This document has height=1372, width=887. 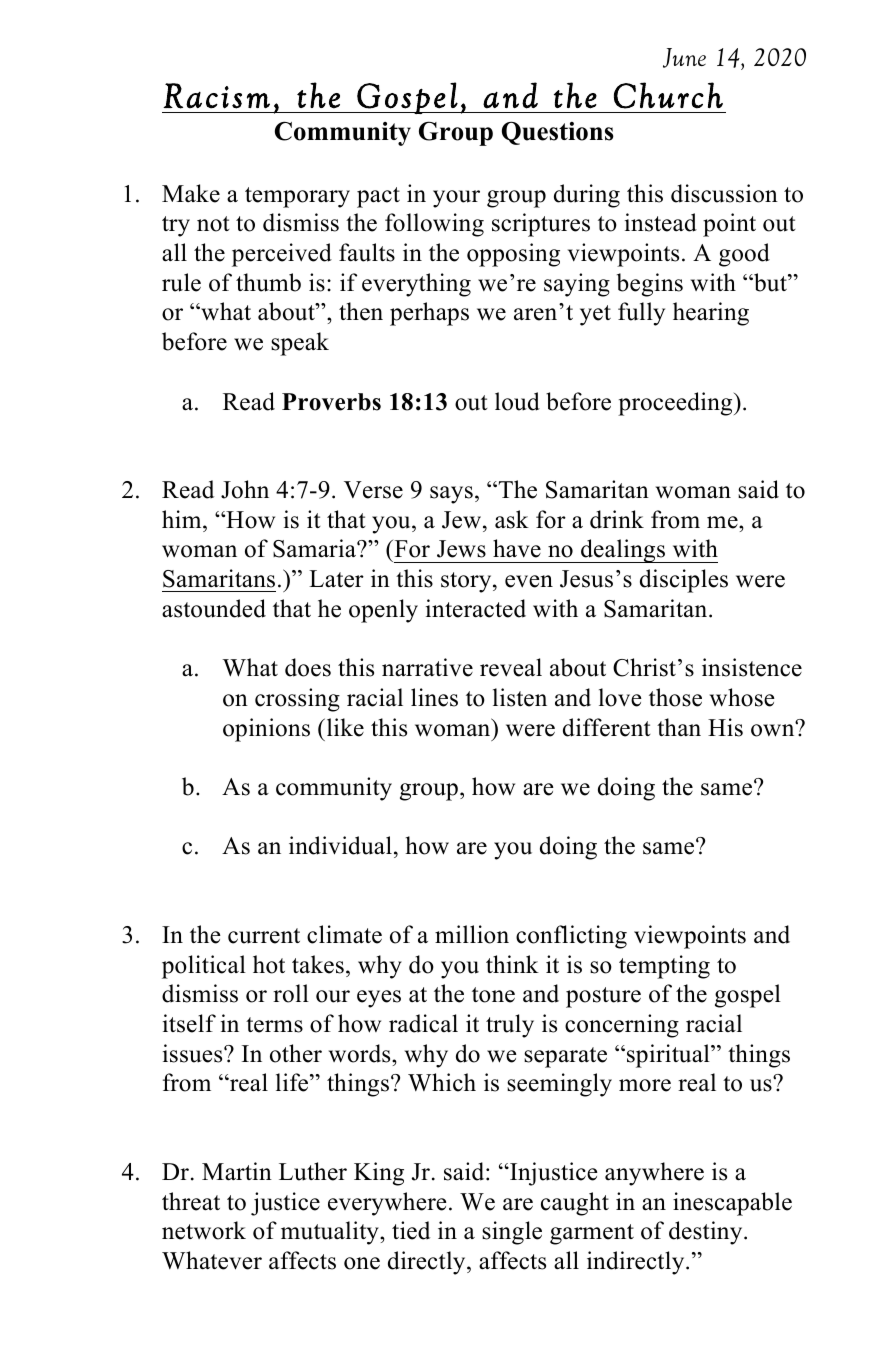 I want to click on loud, so click(x=517, y=401).
